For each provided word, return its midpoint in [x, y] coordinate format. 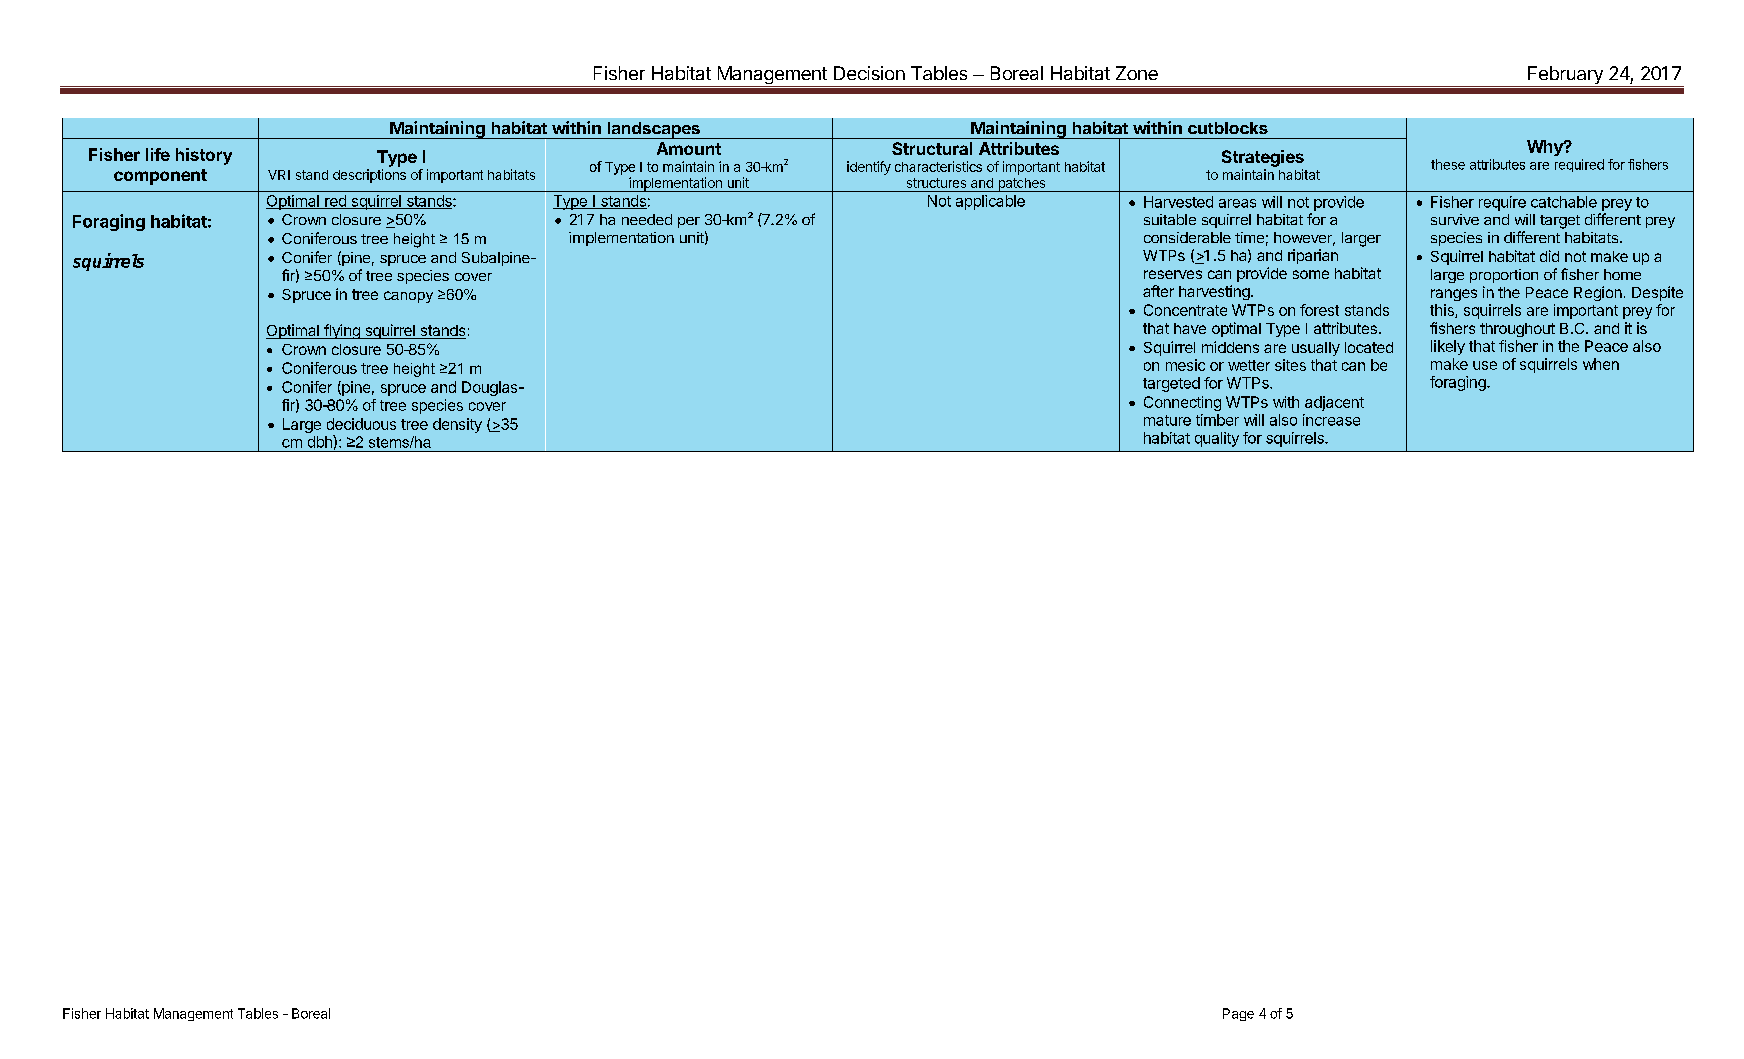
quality [1217, 439]
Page [1238, 1014]
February [1565, 76]
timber [1217, 420]
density [457, 425]
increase [1331, 420]
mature [1167, 420]
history [204, 156]
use [1485, 365]
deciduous [361, 424]
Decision [869, 73]
